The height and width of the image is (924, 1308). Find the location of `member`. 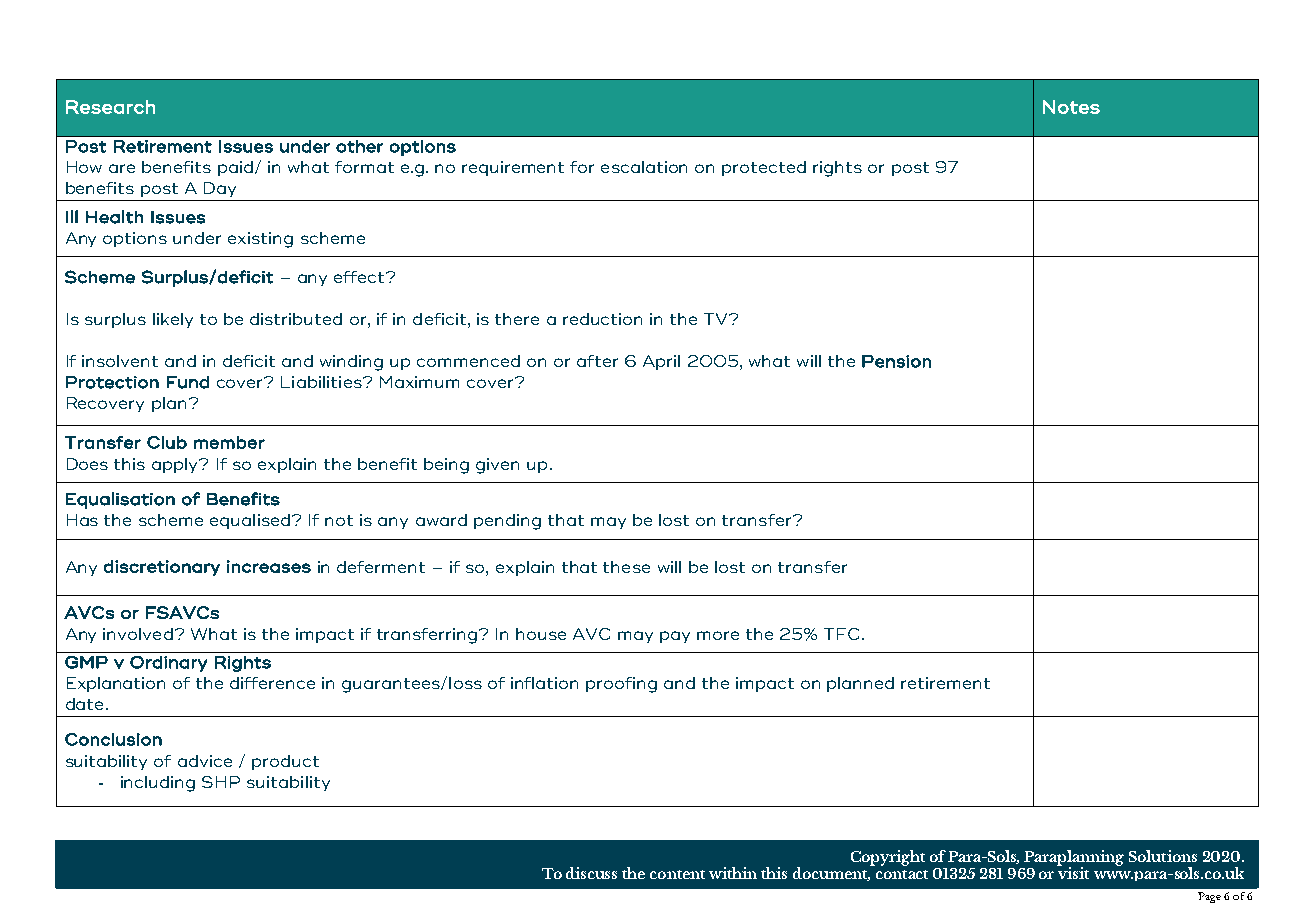

member is located at coordinates (229, 442).
